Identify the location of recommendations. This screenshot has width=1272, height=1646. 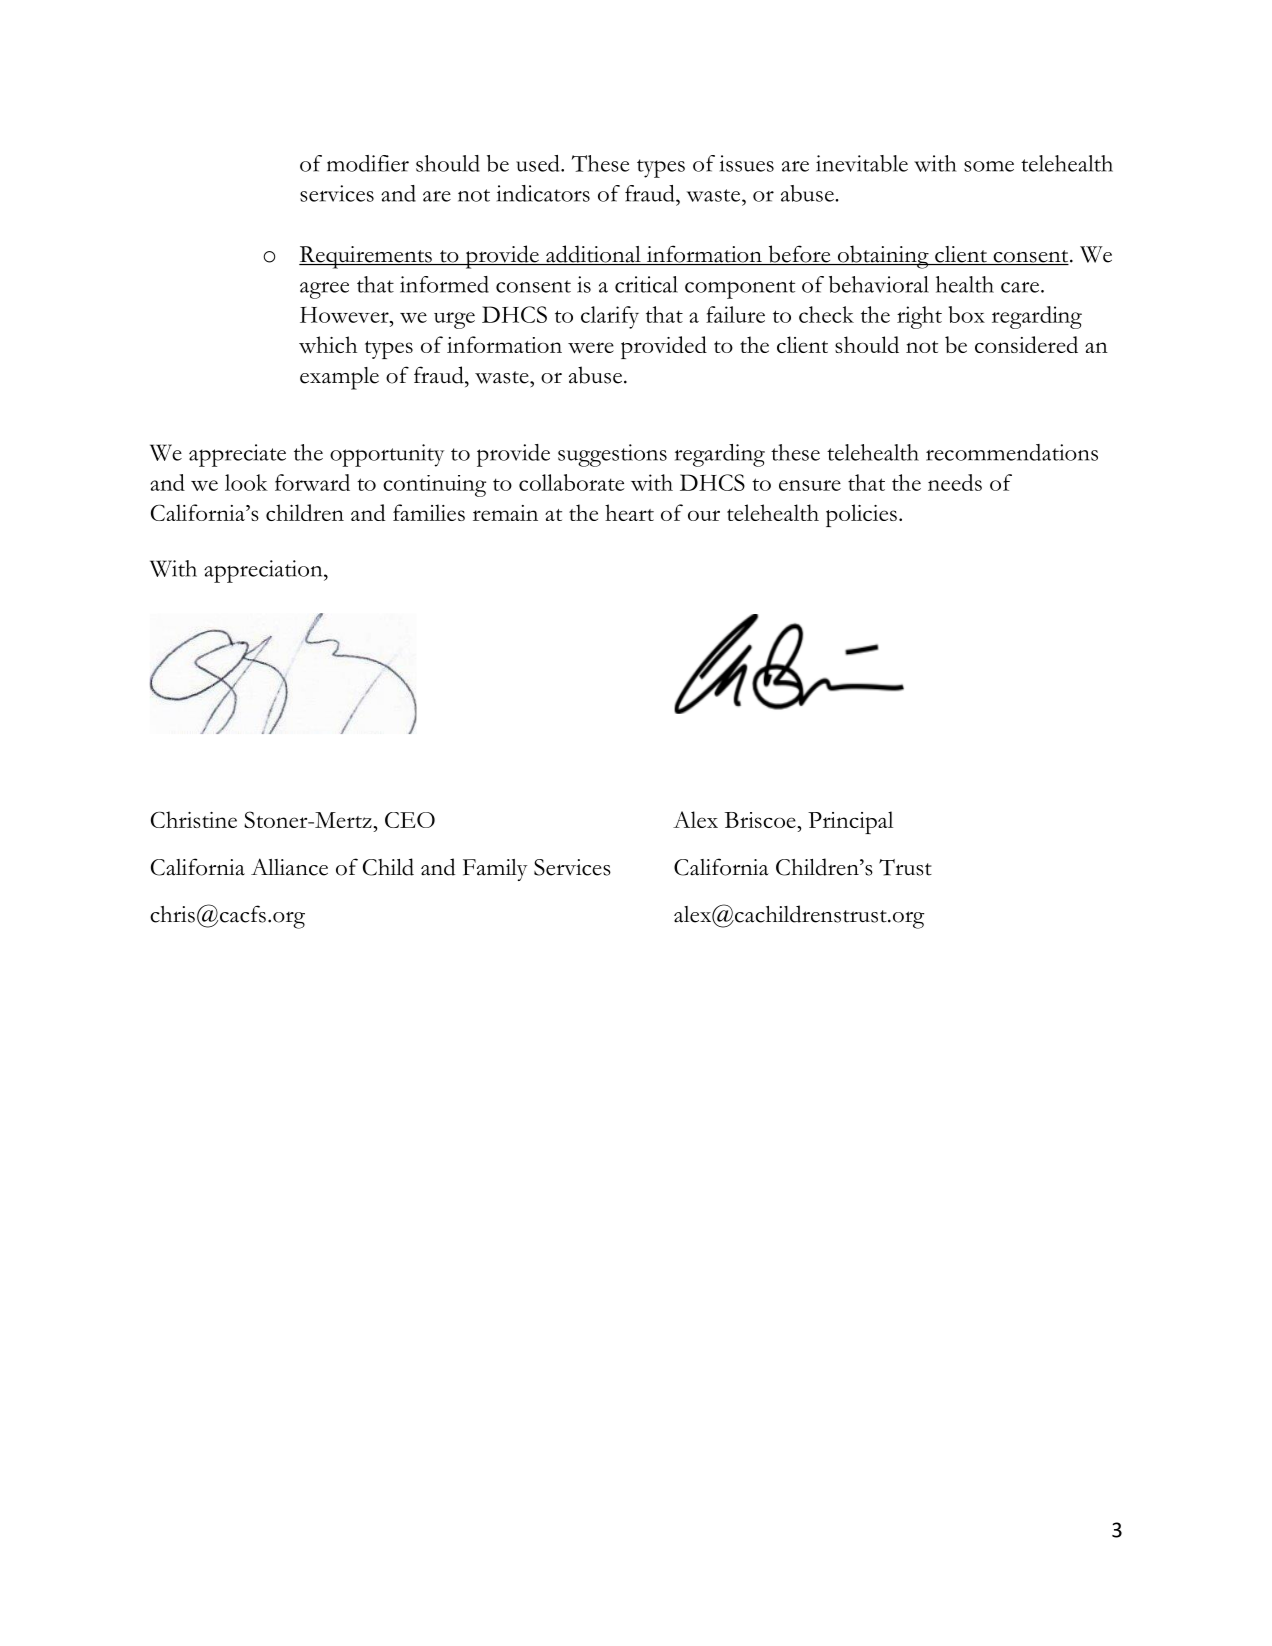
(1012, 452).
